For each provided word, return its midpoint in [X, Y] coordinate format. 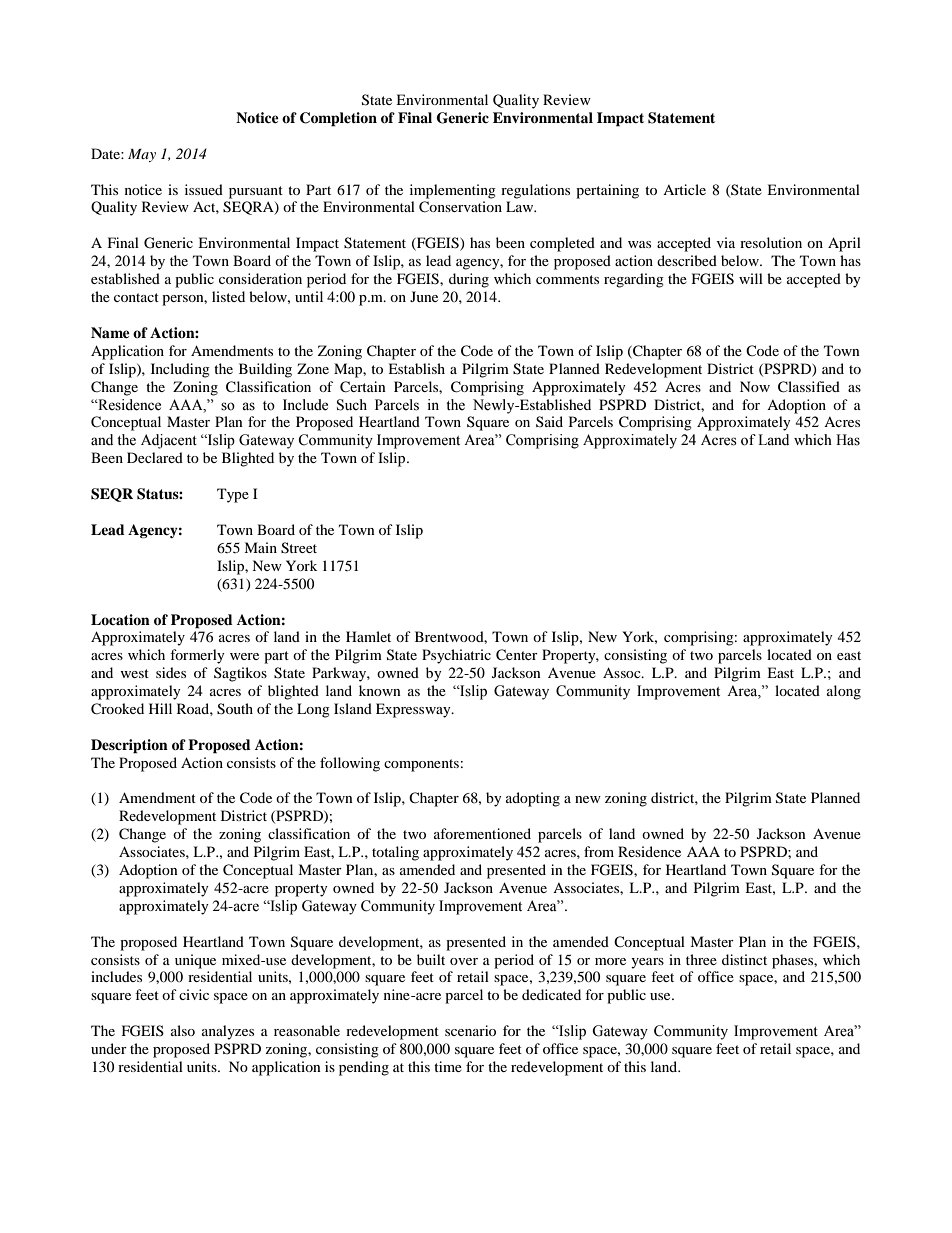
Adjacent [169, 441]
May [142, 155]
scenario [470, 1030]
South [235, 709]
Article [684, 189]
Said [549, 421]
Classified [809, 387]
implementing [453, 191]
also [183, 1030]
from [599, 851]
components [421, 765]
